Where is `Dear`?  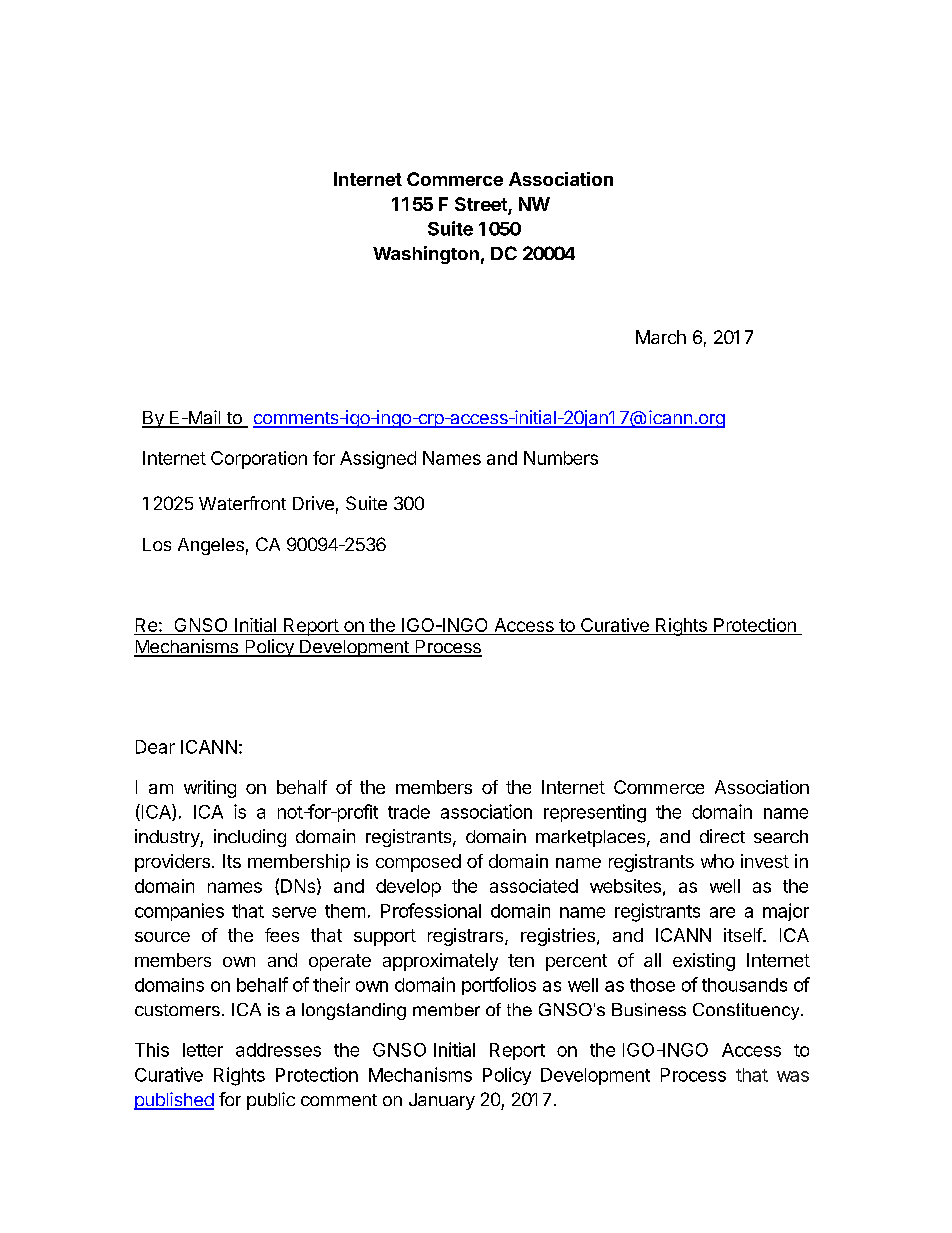
Dear is located at coordinates (155, 747).
